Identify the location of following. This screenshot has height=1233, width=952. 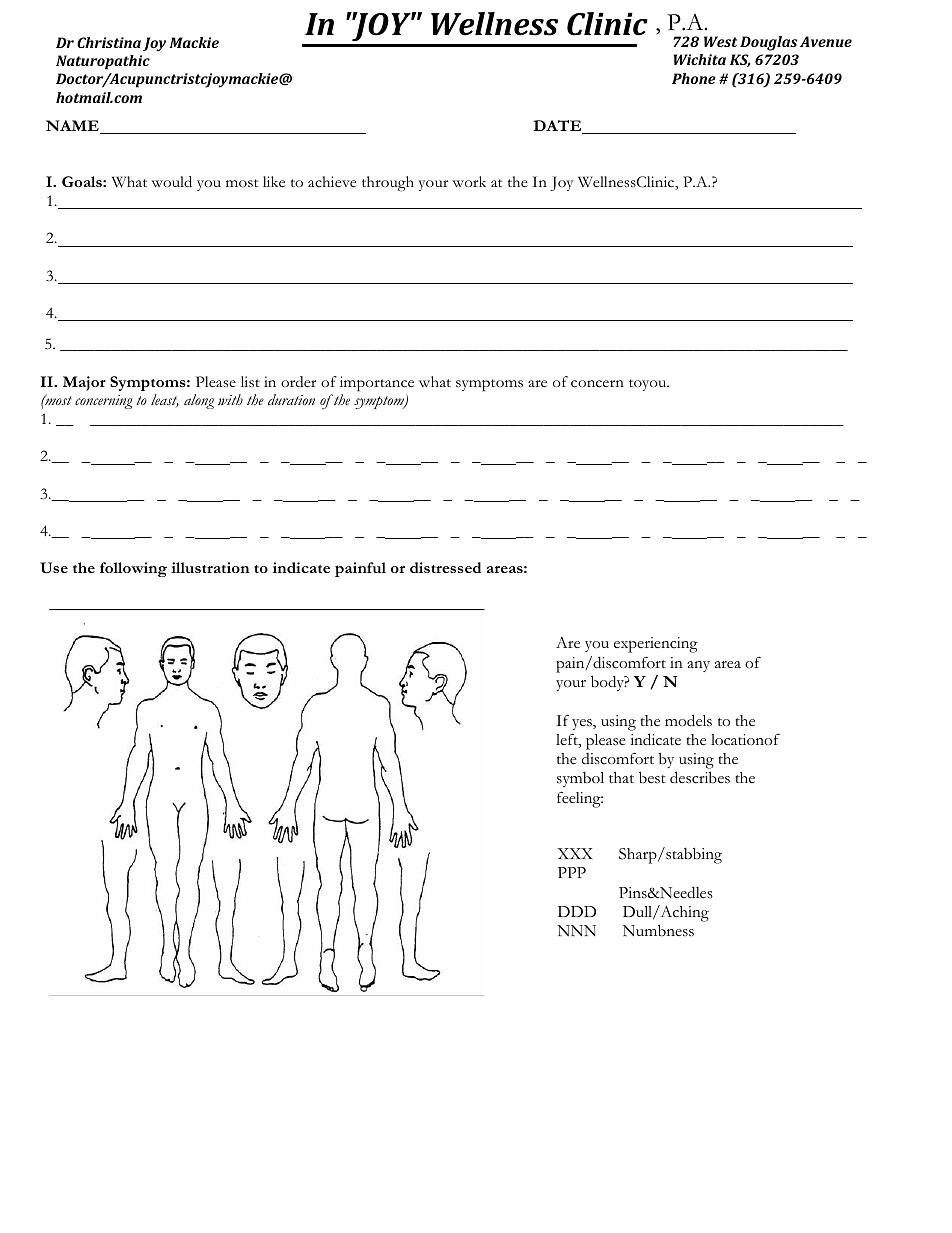
(133, 569).
